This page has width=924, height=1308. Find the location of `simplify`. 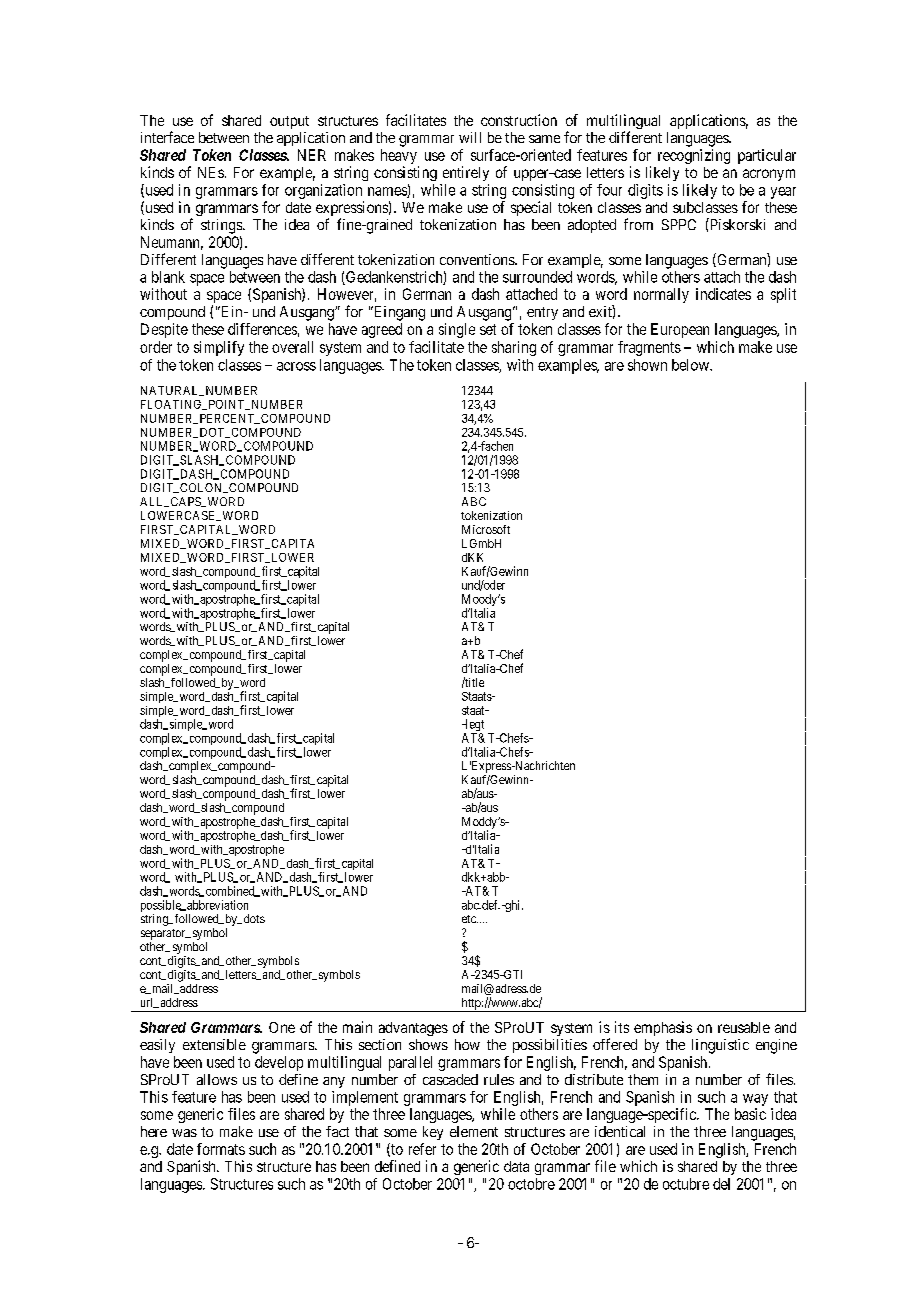

simplify is located at coordinates (219, 348).
